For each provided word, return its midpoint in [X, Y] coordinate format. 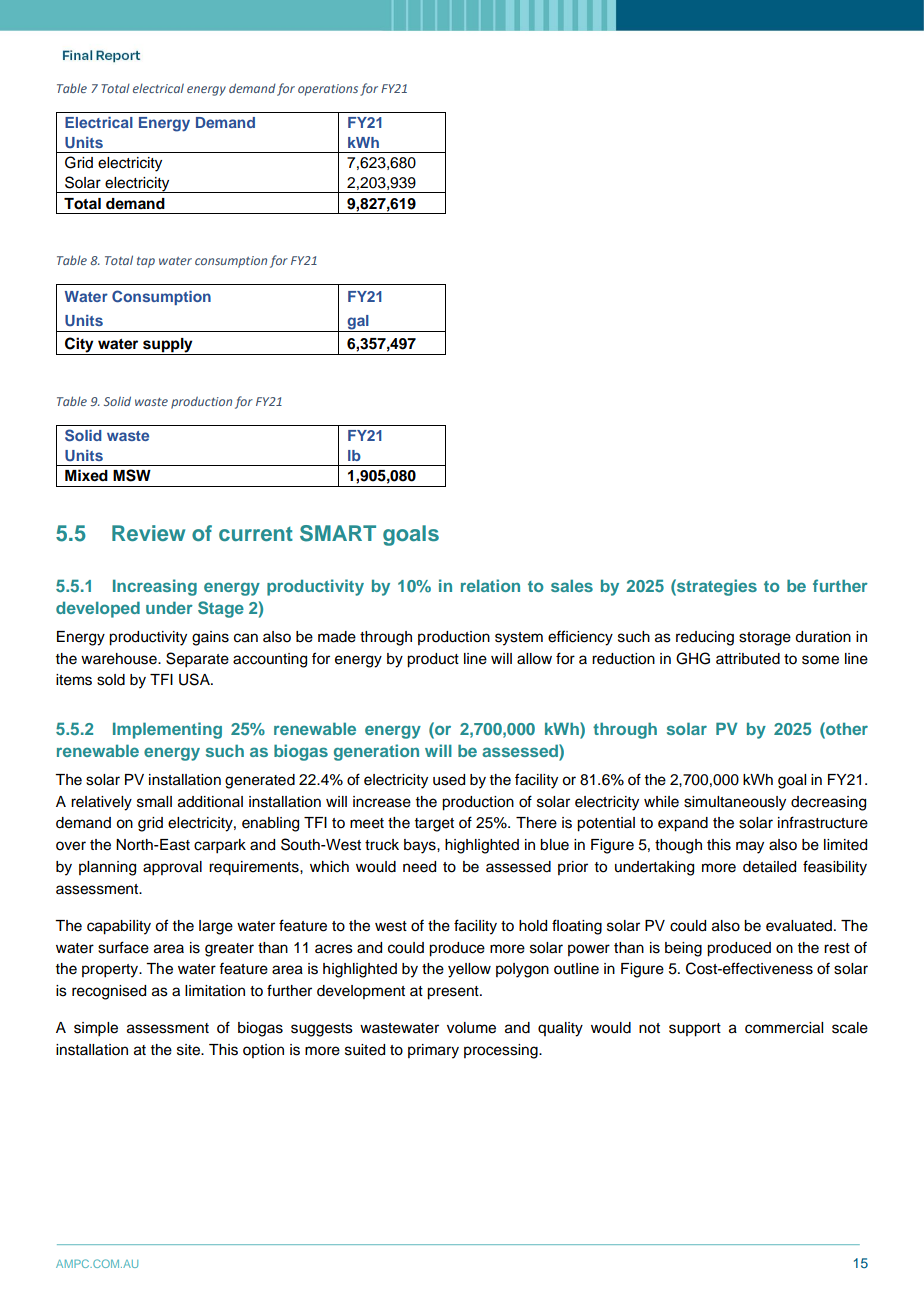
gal [358, 323]
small [154, 802]
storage [765, 639]
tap [146, 262]
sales [572, 585]
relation [490, 585]
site [189, 1050]
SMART [338, 533]
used [449, 780]
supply [168, 345]
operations [328, 90]
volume [471, 1028]
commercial [784, 1028]
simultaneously [735, 803]
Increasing [155, 587]
